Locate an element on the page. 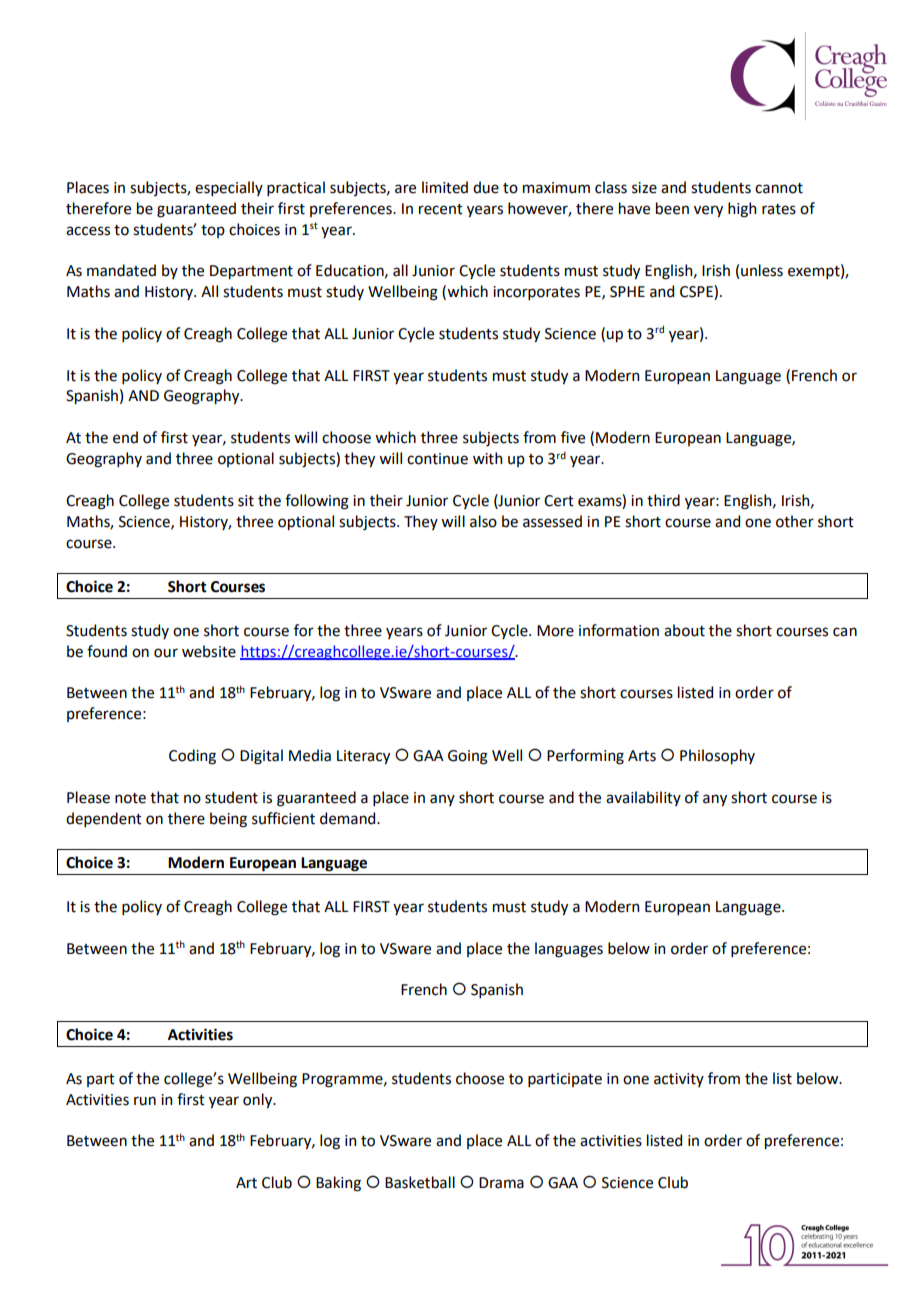 The height and width of the document is (1307, 924). run is located at coordinates (145, 1101).
